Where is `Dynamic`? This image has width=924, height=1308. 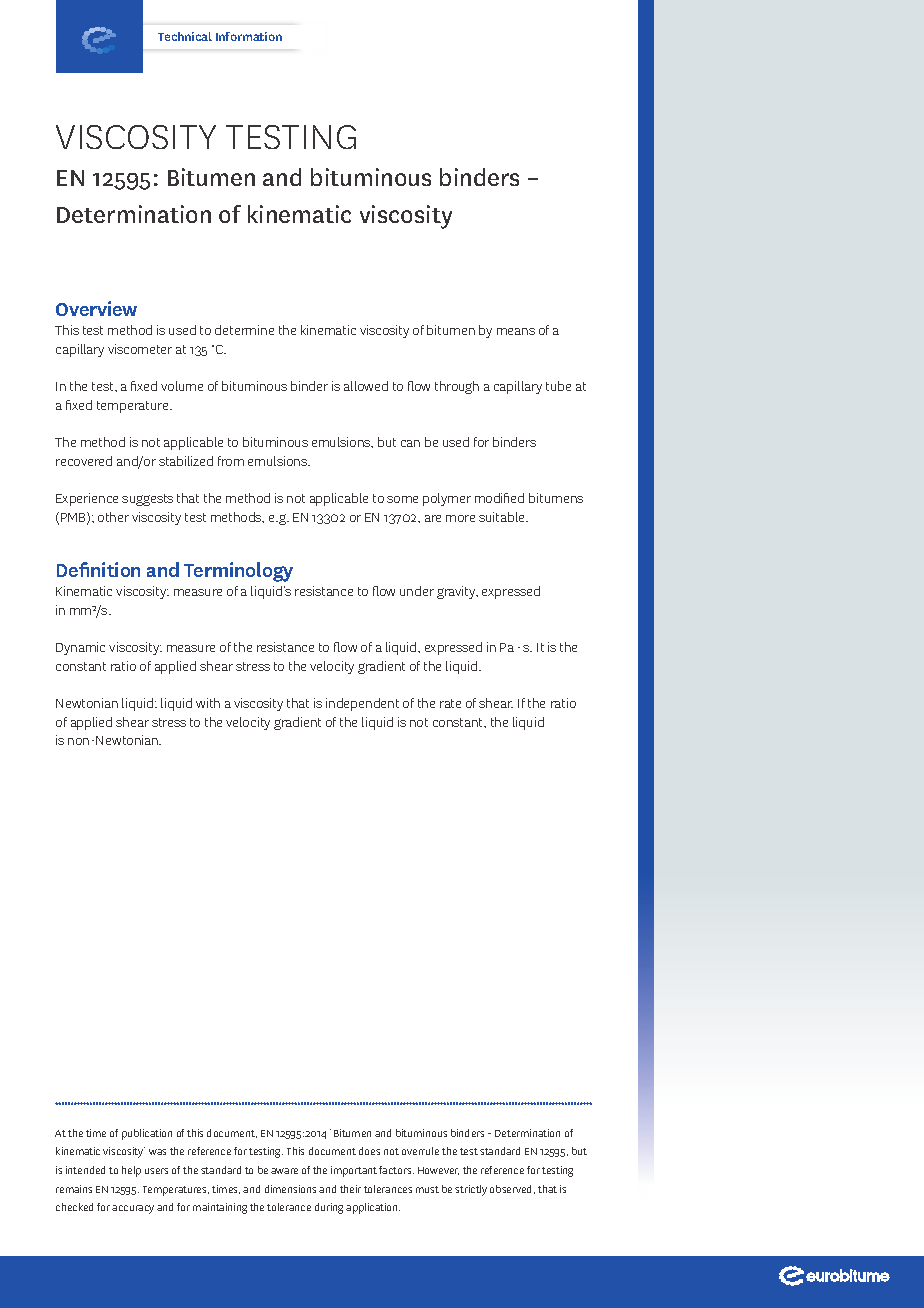
Dynamic is located at coordinates (80, 648).
